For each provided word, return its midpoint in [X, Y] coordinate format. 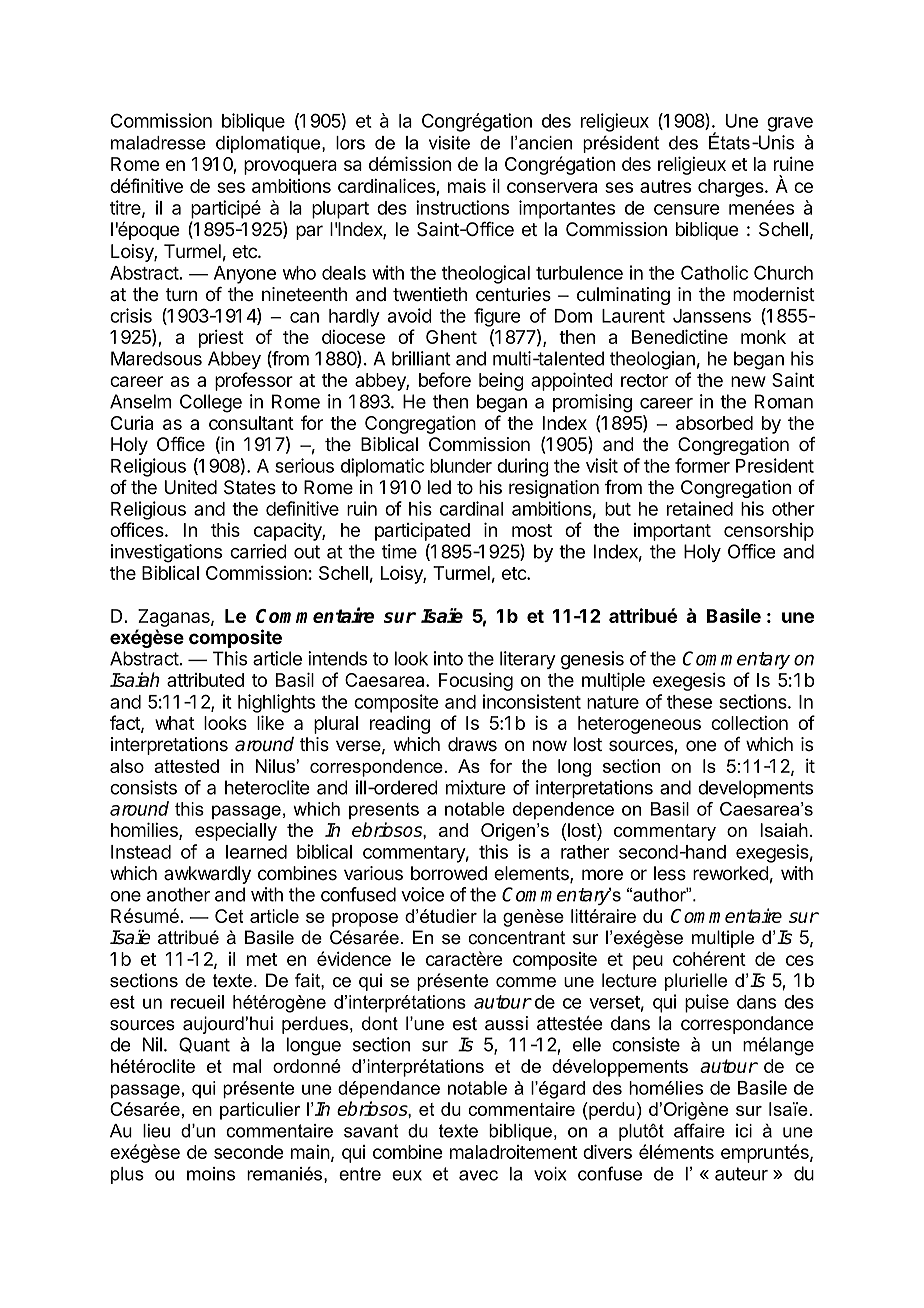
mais [467, 186]
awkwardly [207, 875]
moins [211, 1174]
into [448, 658]
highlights [276, 703]
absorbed [714, 423]
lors [350, 143]
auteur [741, 1174]
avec [478, 1175]
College [211, 403]
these [689, 702]
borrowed [449, 873]
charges [732, 188]
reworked [731, 873]
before [445, 379]
